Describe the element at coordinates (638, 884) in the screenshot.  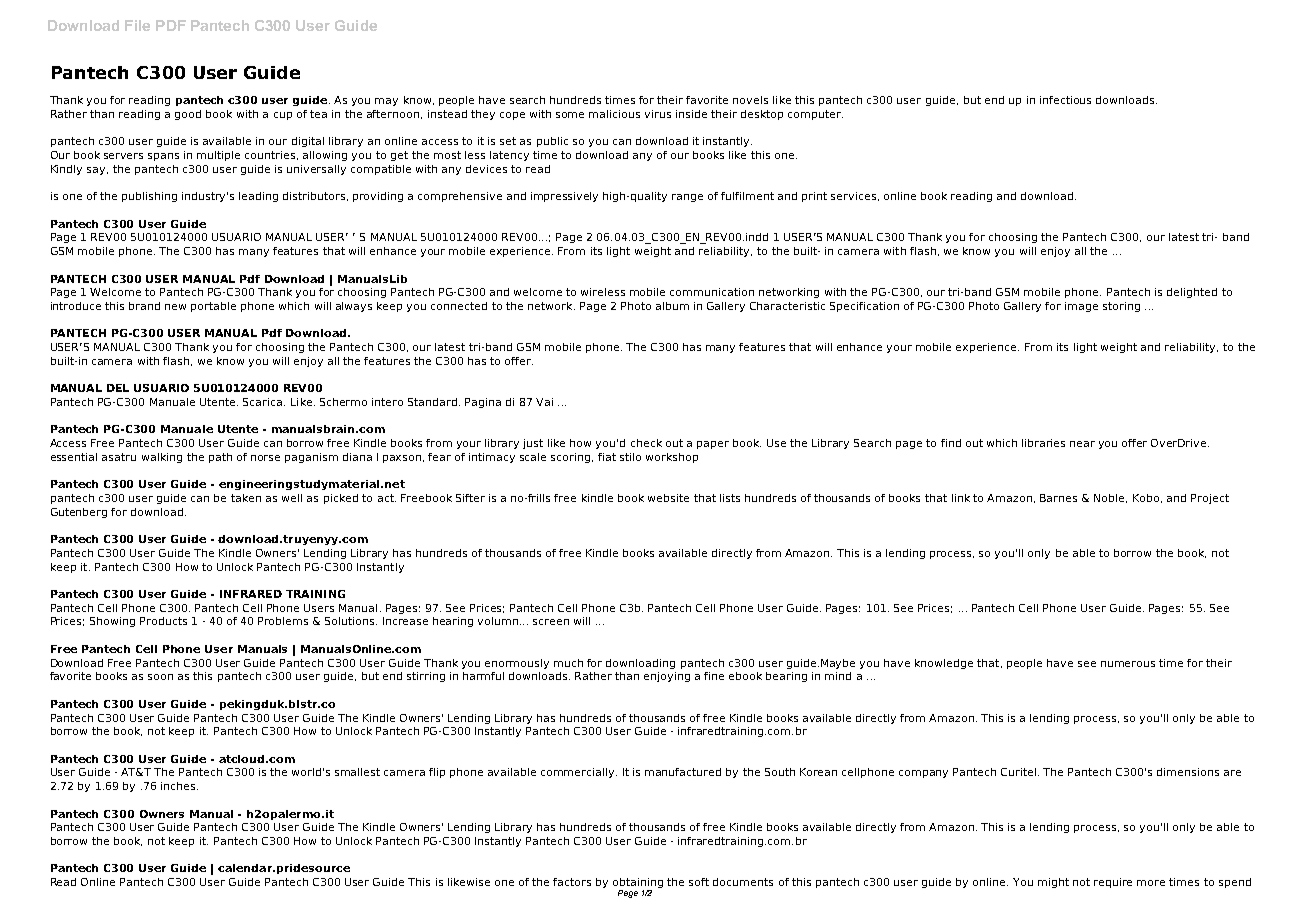
I see `obtaining` at that location.
